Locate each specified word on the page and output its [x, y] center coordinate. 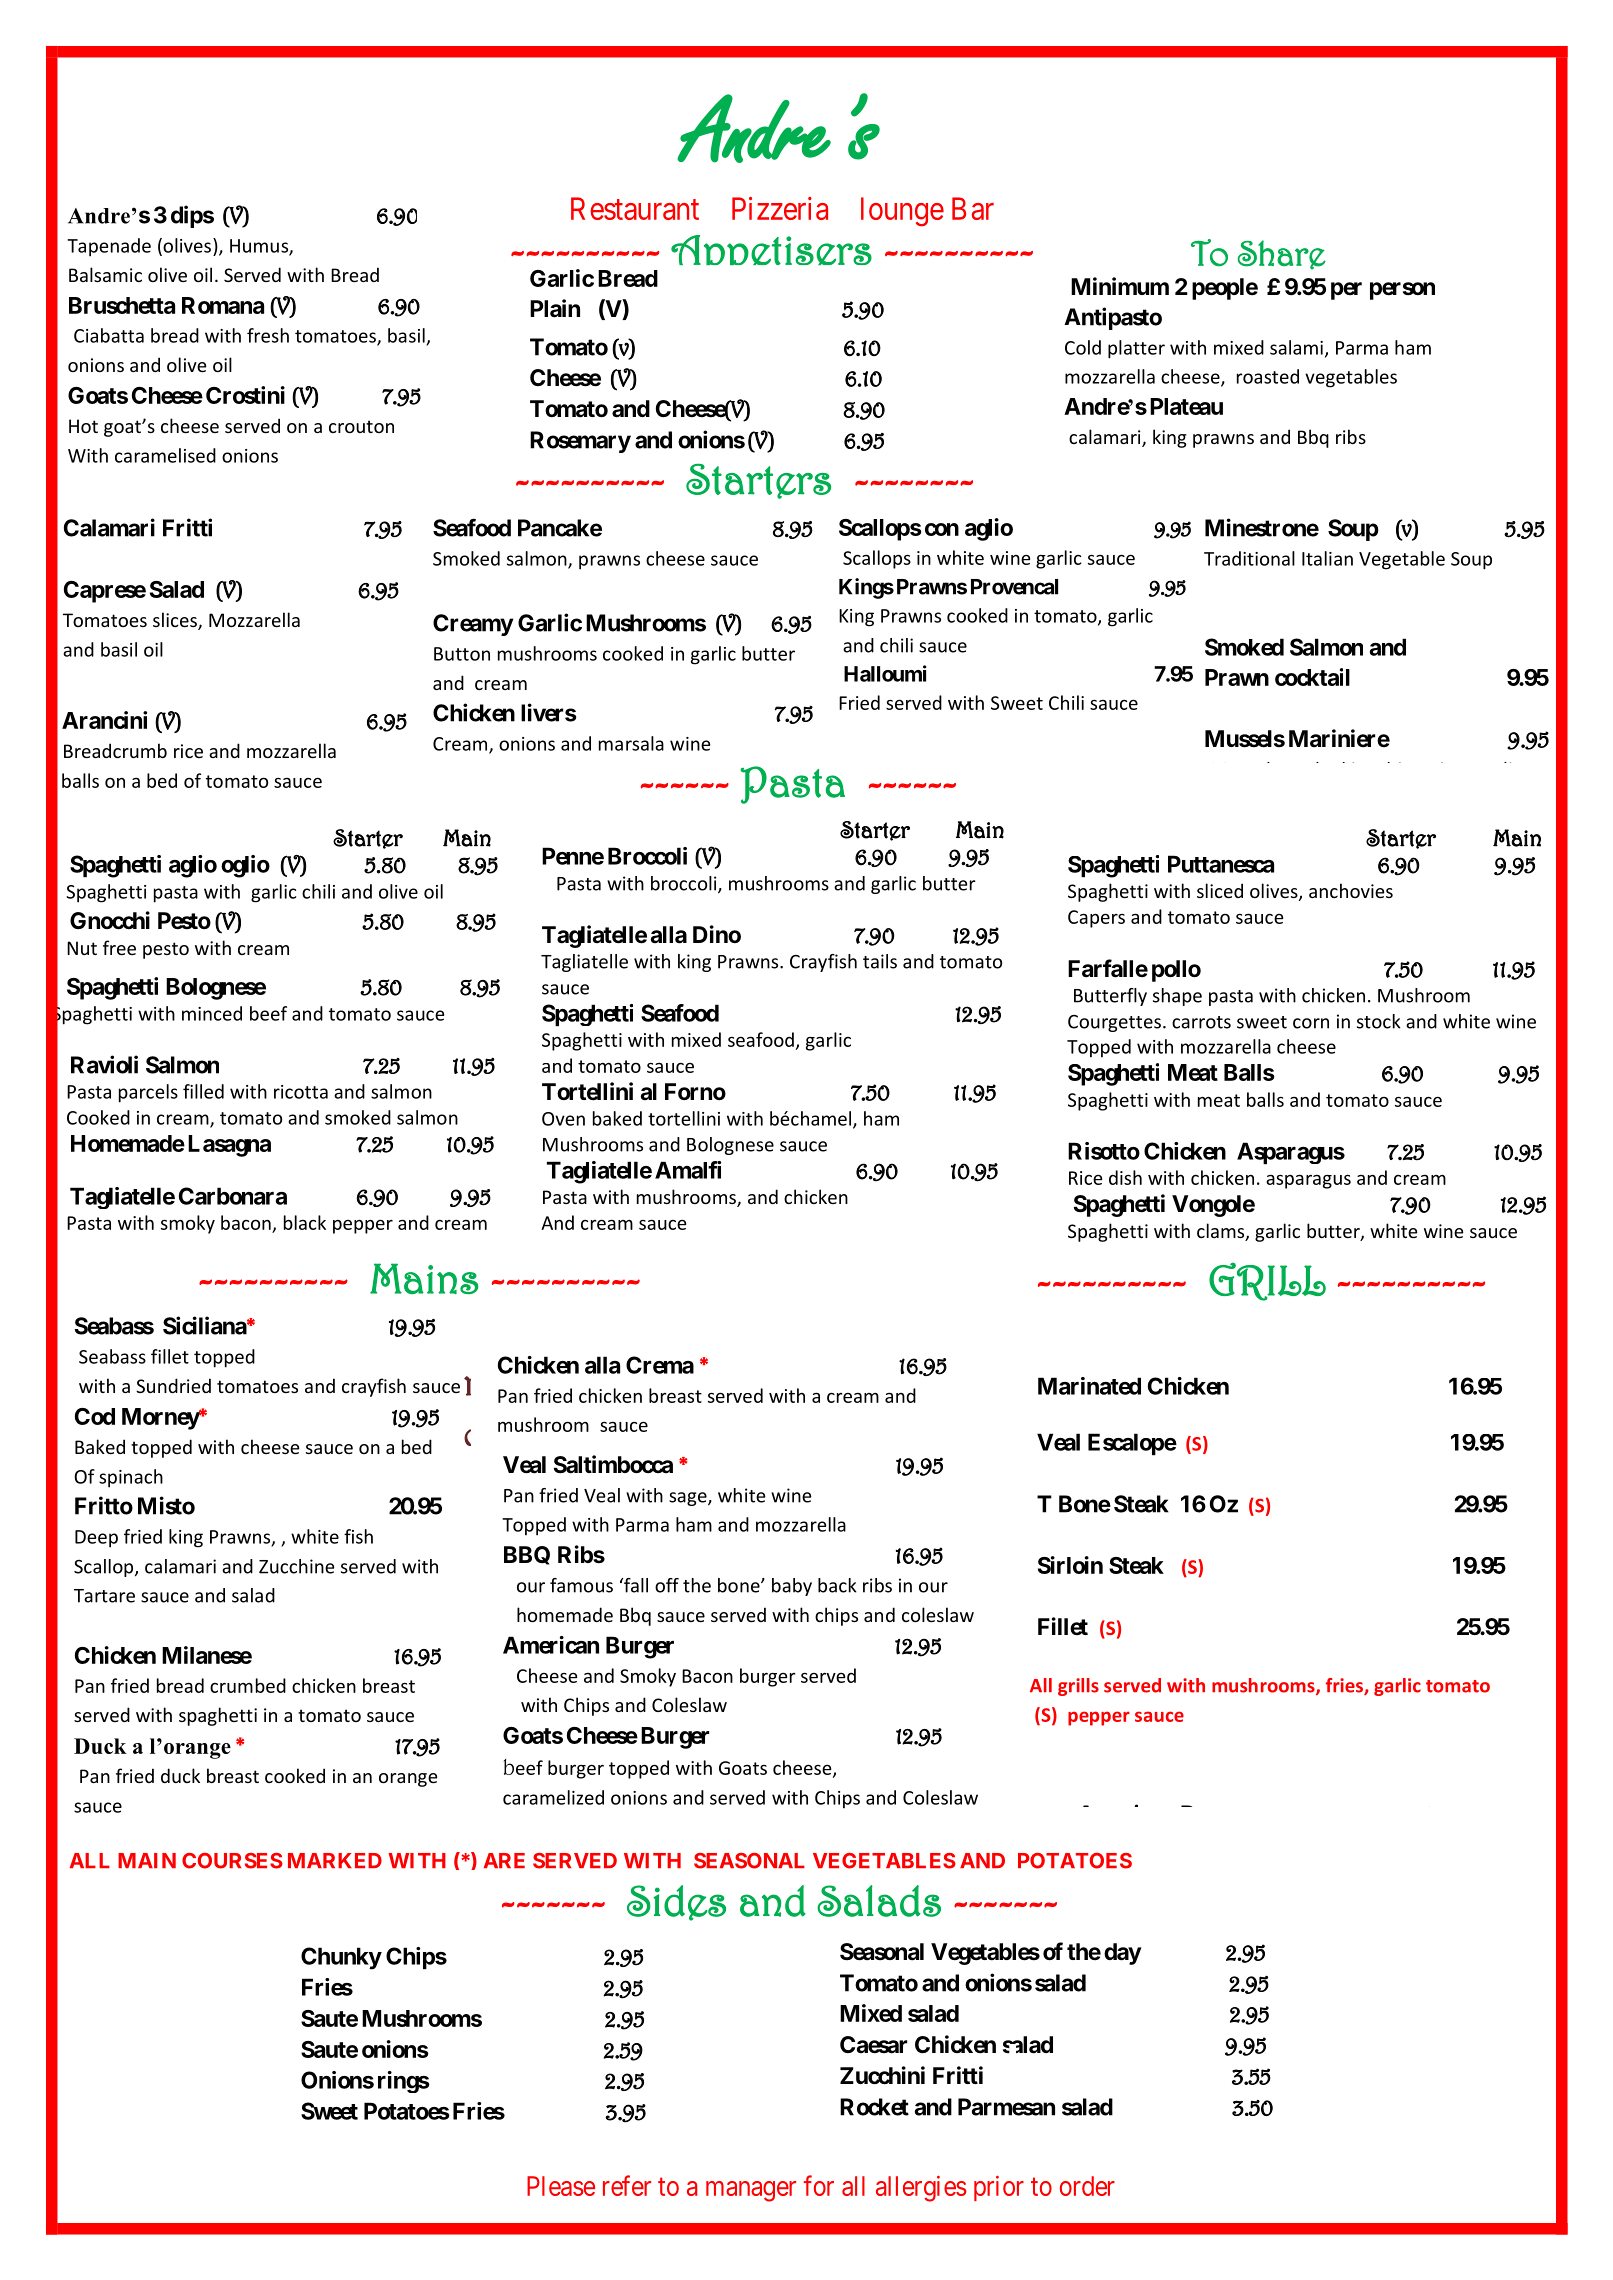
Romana [223, 305]
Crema [660, 1365]
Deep [96, 1539]
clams [1222, 1232]
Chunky [341, 1958]
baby [792, 1587]
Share [1282, 255]
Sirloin [1070, 1565]
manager [751, 2191]
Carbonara [233, 1196]
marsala [631, 743]
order [1087, 2186]
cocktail [1312, 677]
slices [176, 621]
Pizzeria [780, 208]
